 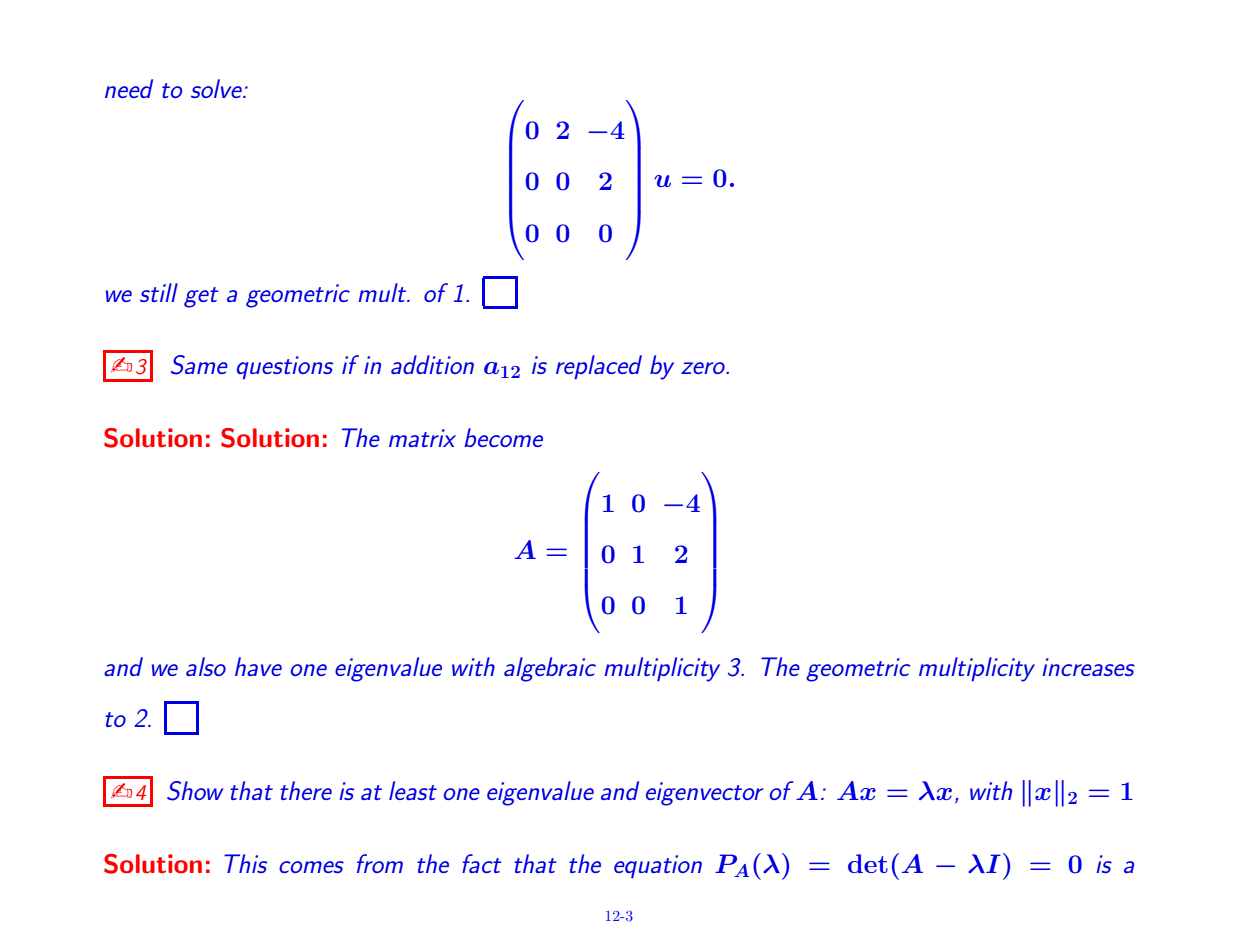 What do you see at coordinates (245, 863) in the screenshot?
I see `This` at bounding box center [245, 863].
